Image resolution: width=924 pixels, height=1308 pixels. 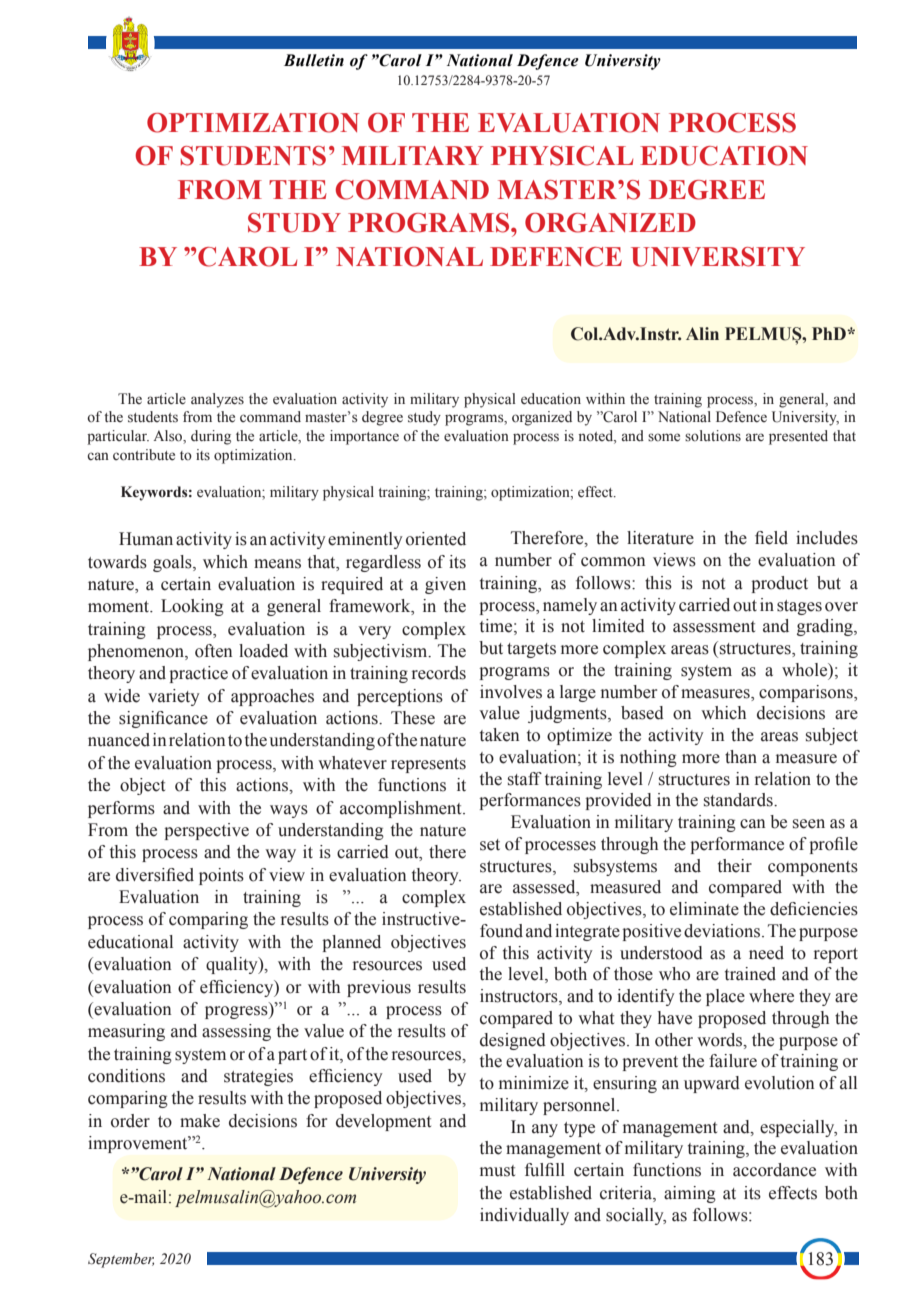 I want to click on set, so click(x=490, y=845).
